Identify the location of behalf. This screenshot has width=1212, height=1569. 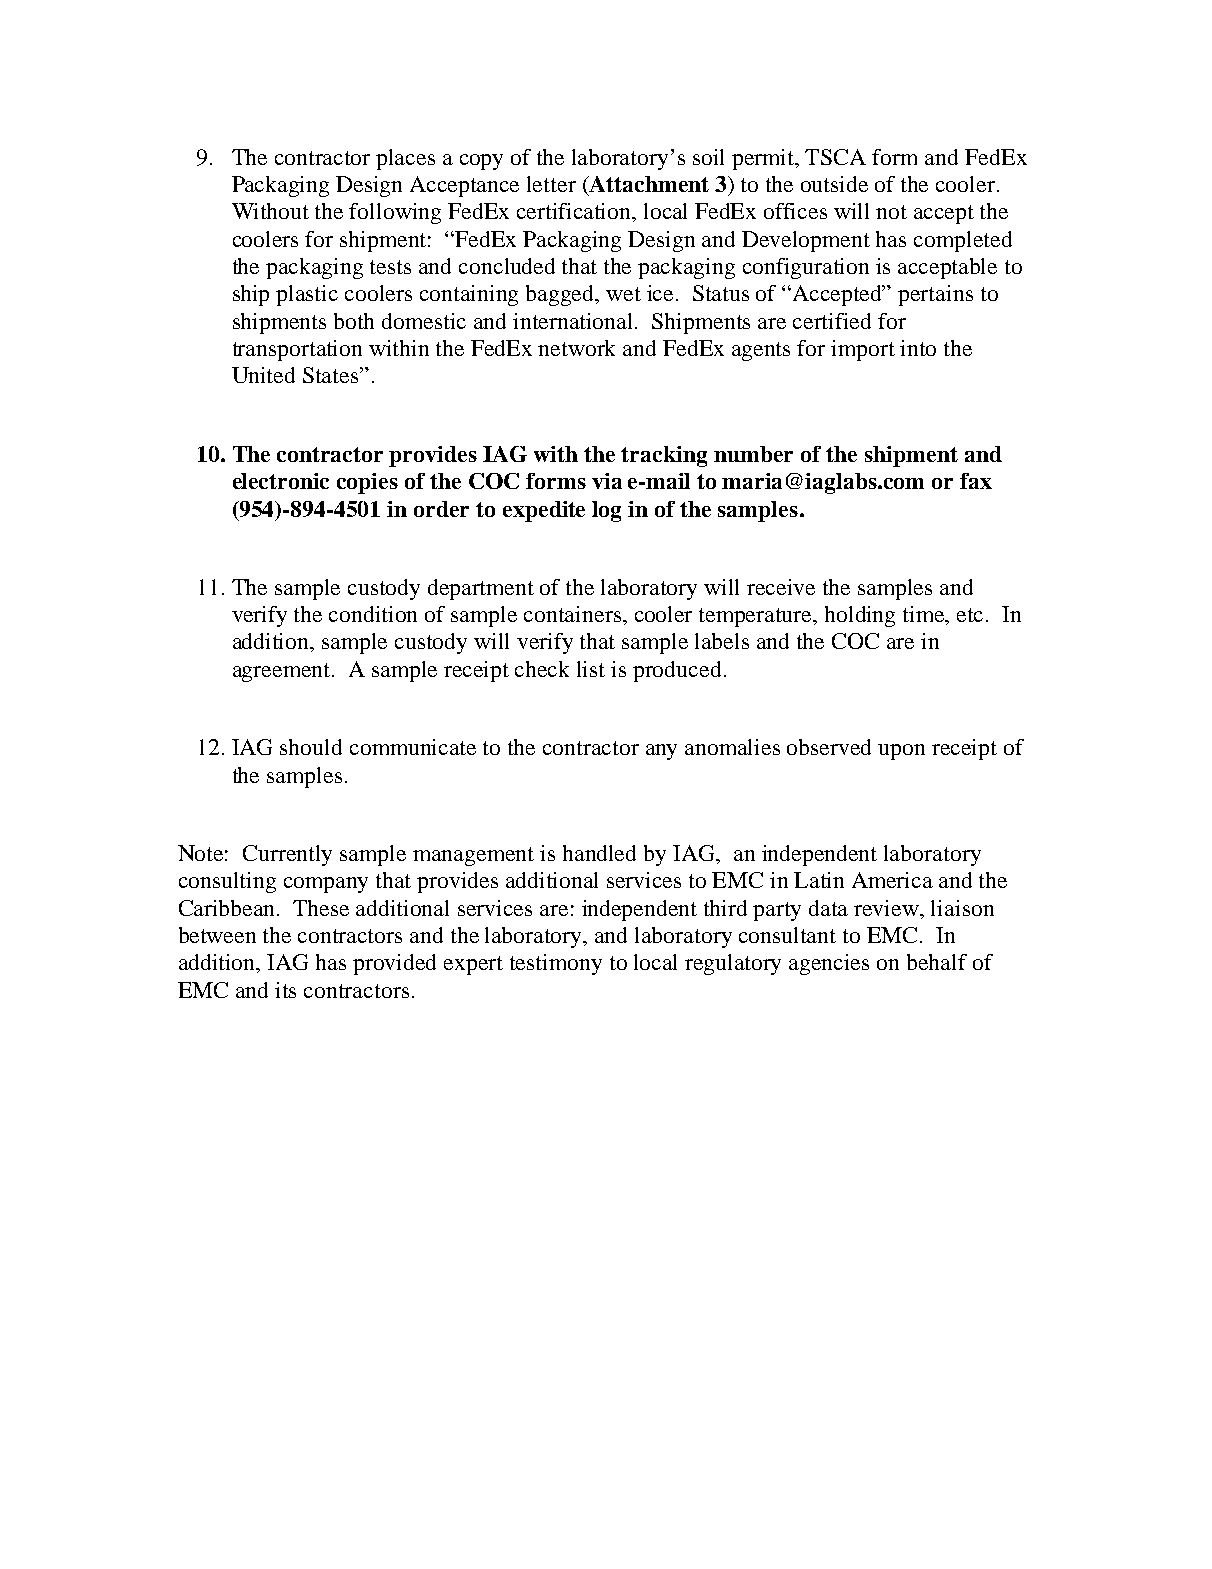
(937, 962).
